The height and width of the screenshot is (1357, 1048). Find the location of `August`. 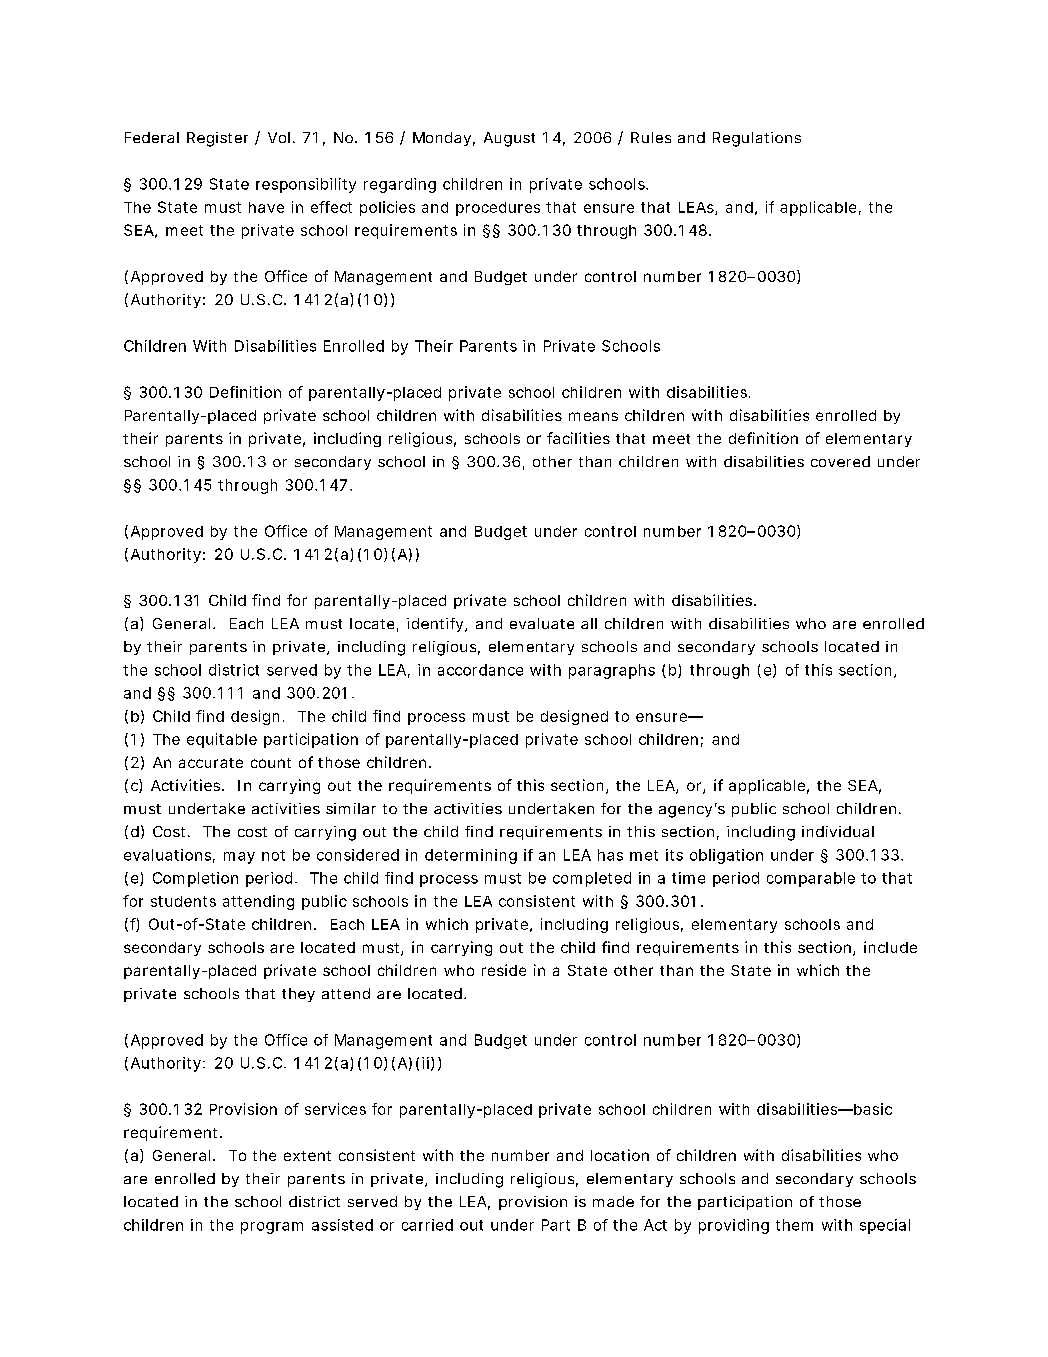

August is located at coordinates (509, 139).
